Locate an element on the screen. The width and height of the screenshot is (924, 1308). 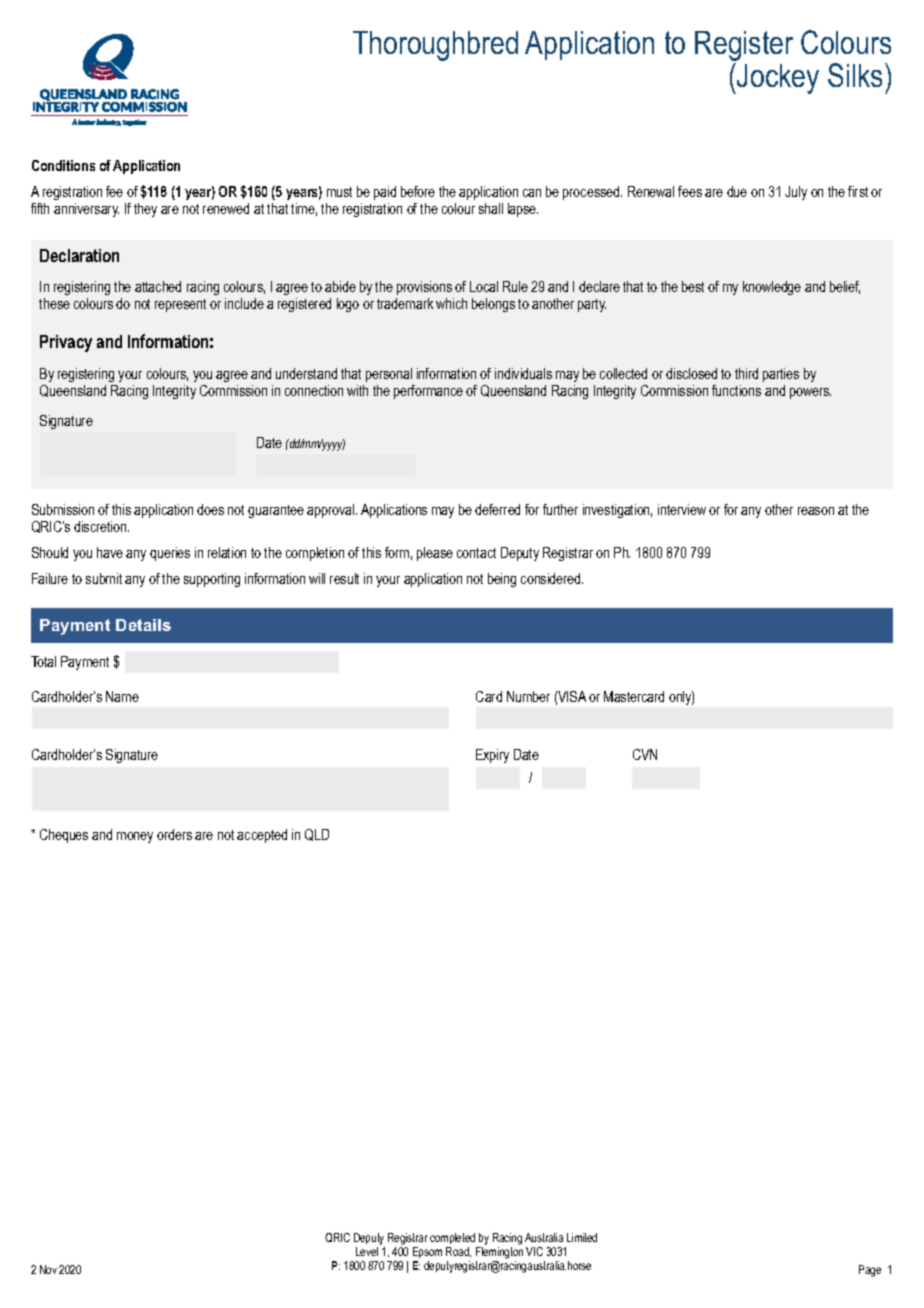
money is located at coordinates (135, 837).
